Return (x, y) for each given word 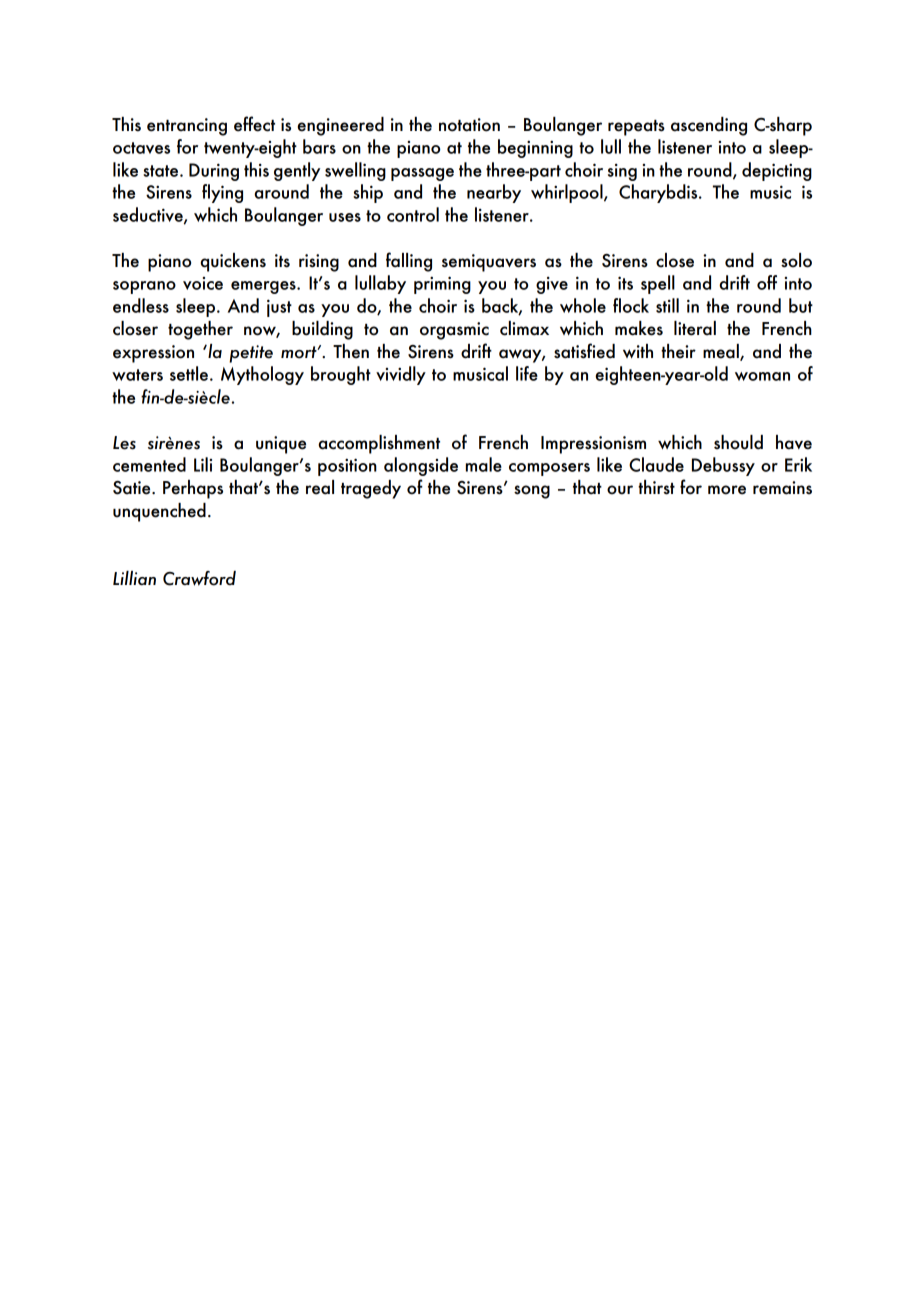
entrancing (187, 127)
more (727, 490)
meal (722, 352)
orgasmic (454, 331)
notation (469, 125)
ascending (709, 126)
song (532, 492)
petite (251, 354)
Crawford (199, 578)
